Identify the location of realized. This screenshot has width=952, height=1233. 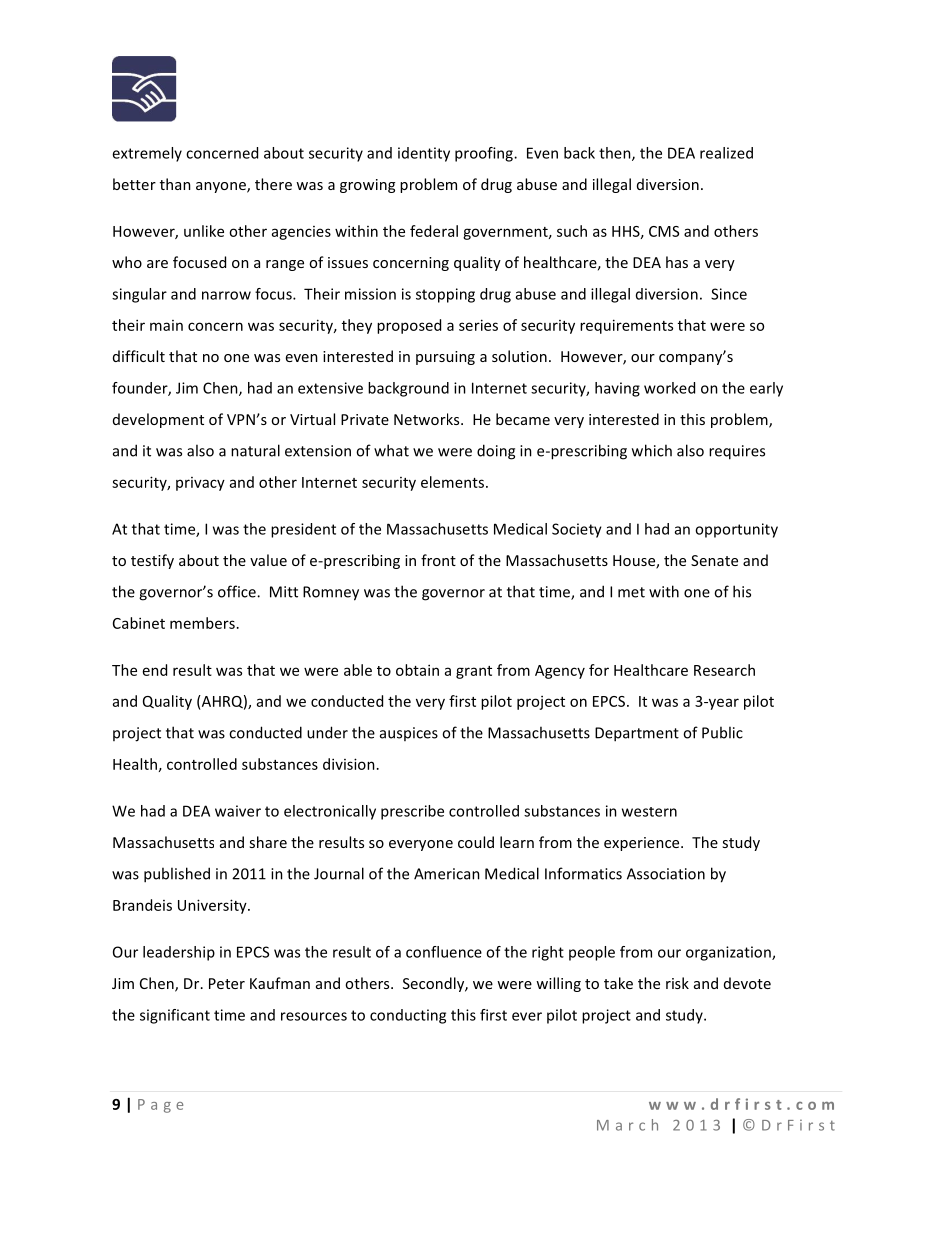
(726, 153).
